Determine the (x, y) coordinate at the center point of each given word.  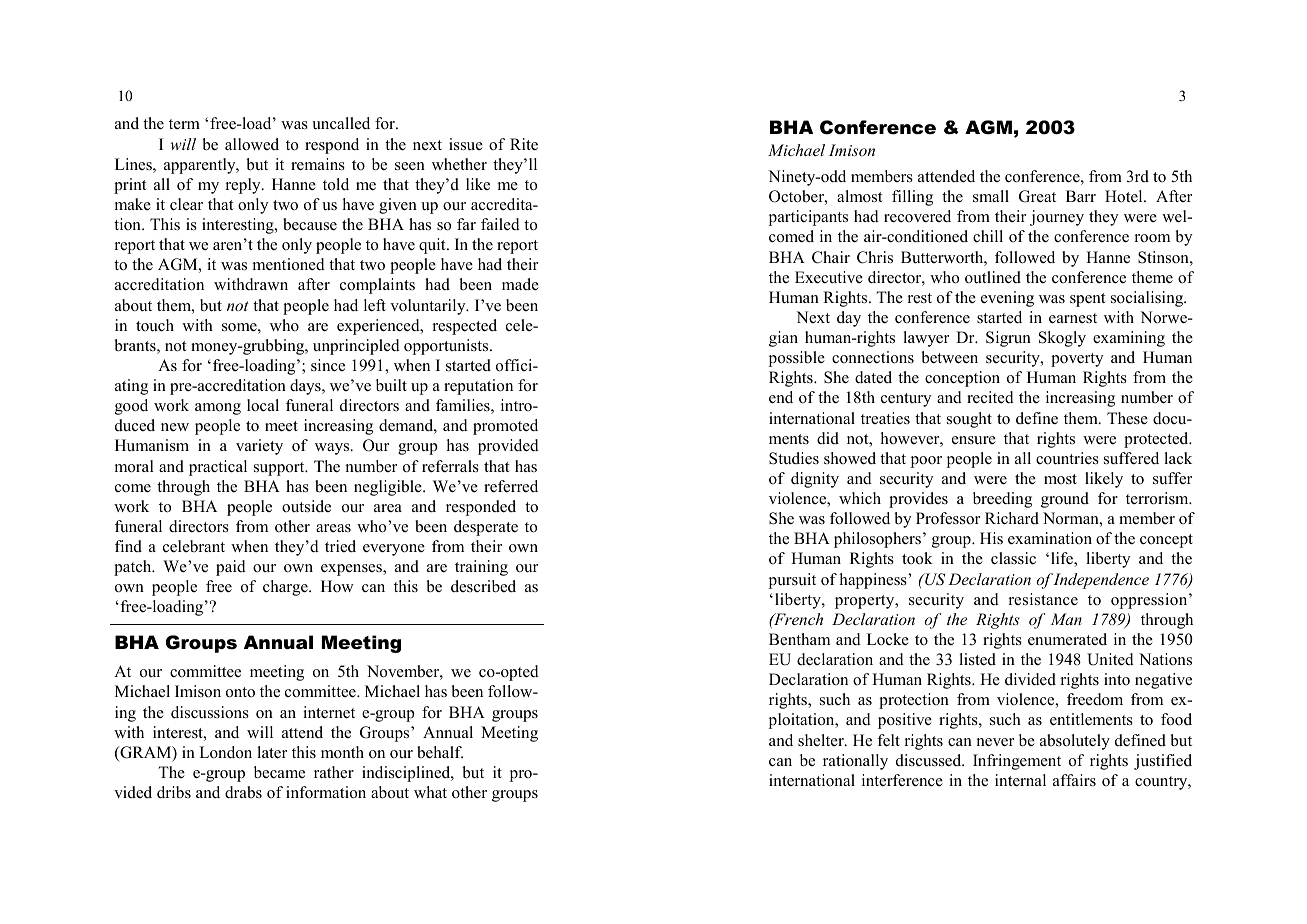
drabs (243, 792)
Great (1037, 196)
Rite (524, 144)
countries (1067, 458)
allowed (252, 144)
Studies (794, 458)
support (280, 469)
